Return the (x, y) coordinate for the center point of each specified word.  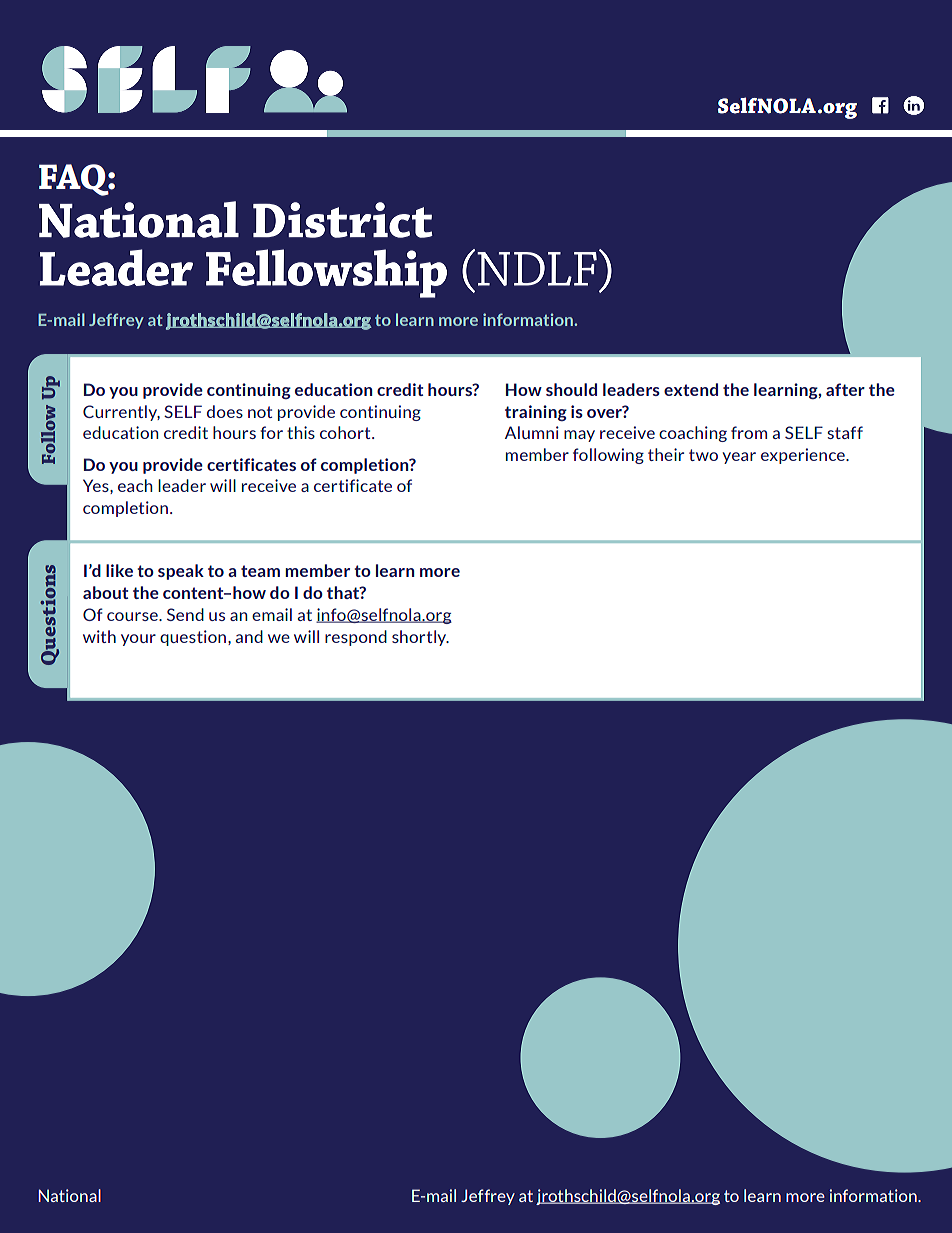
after (845, 389)
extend (691, 389)
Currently (121, 413)
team (260, 571)
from (749, 432)
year (739, 458)
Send (185, 614)
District (343, 220)
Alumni (532, 432)
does (225, 411)
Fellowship (326, 273)
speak (181, 572)
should (571, 389)
